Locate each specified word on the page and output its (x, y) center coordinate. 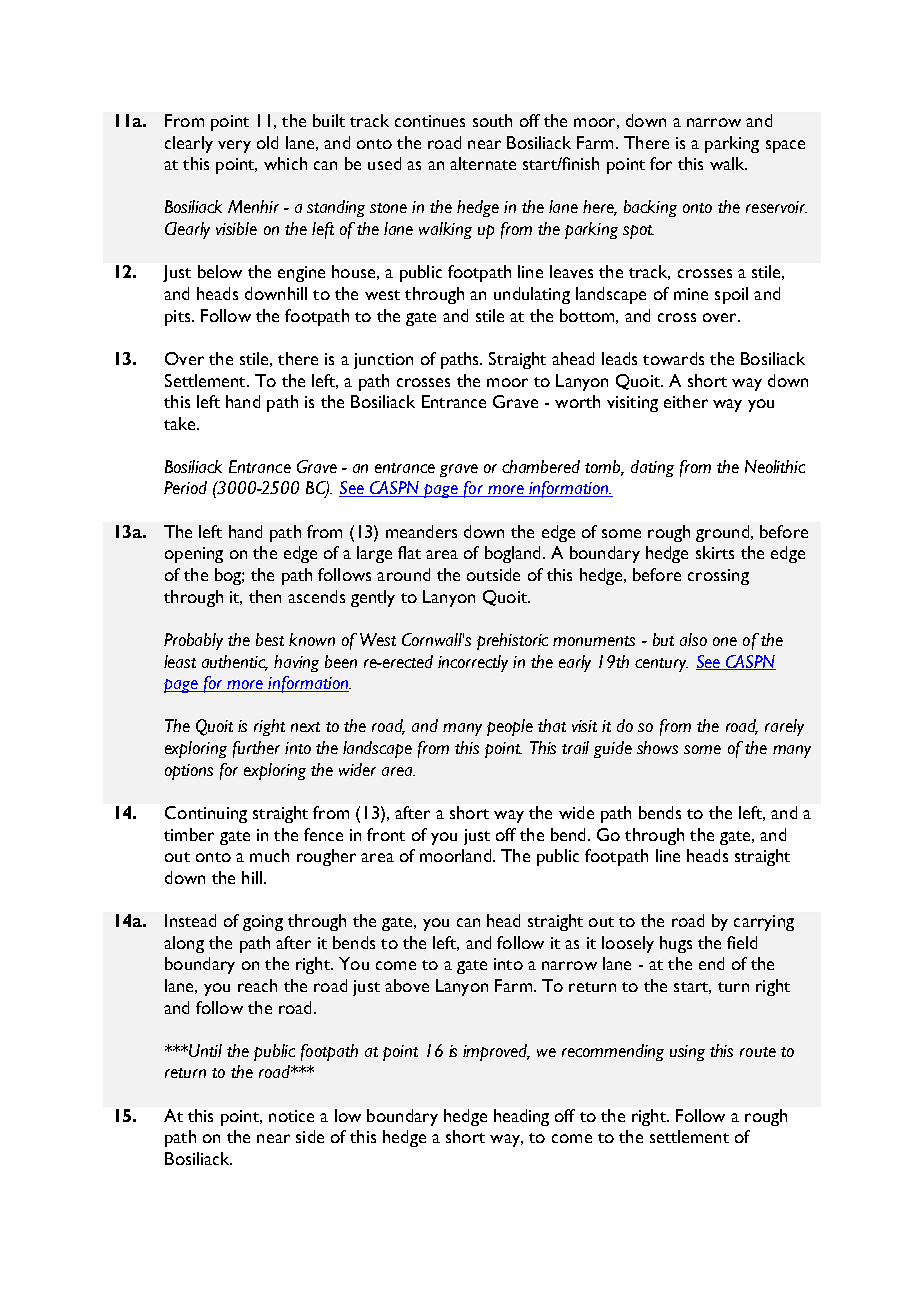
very (234, 146)
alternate (483, 163)
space (785, 146)
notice (291, 1116)
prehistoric (512, 641)
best (270, 639)
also (693, 639)
